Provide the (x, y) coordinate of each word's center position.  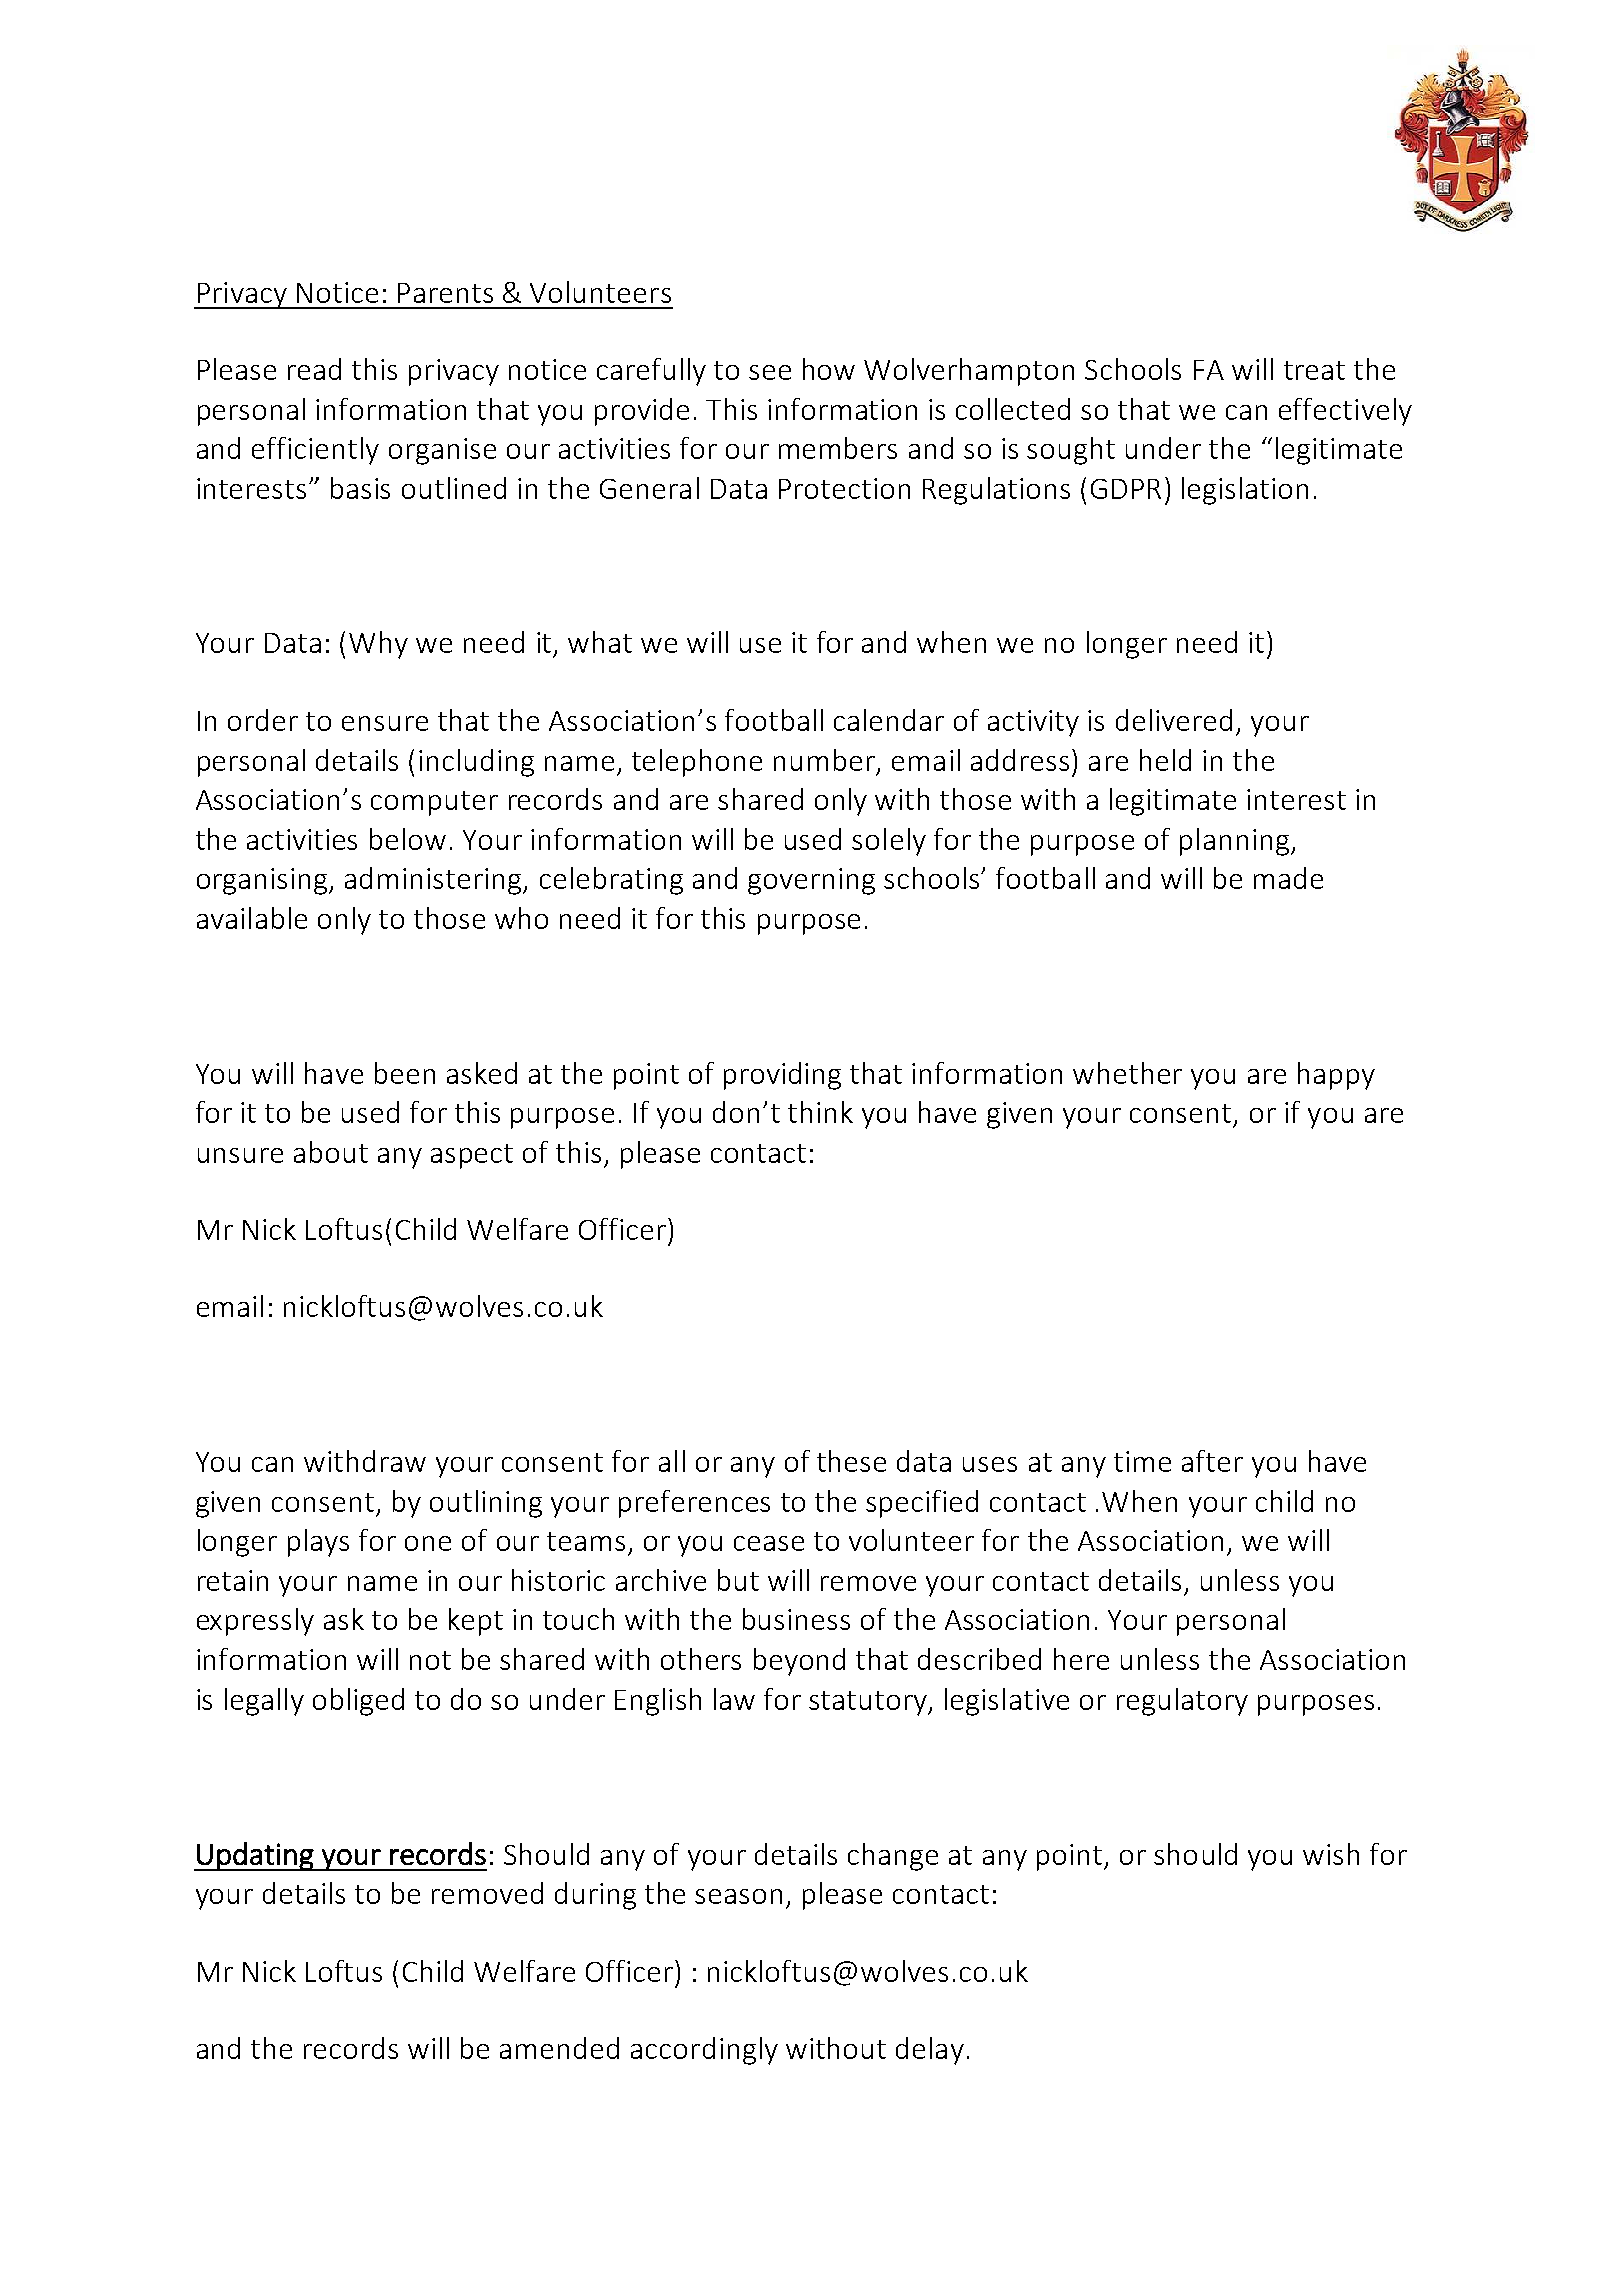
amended (559, 2048)
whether (1127, 1073)
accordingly (704, 2051)
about (331, 1152)
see (770, 372)
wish (1331, 1854)
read (314, 369)
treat (1314, 370)
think (820, 1112)
